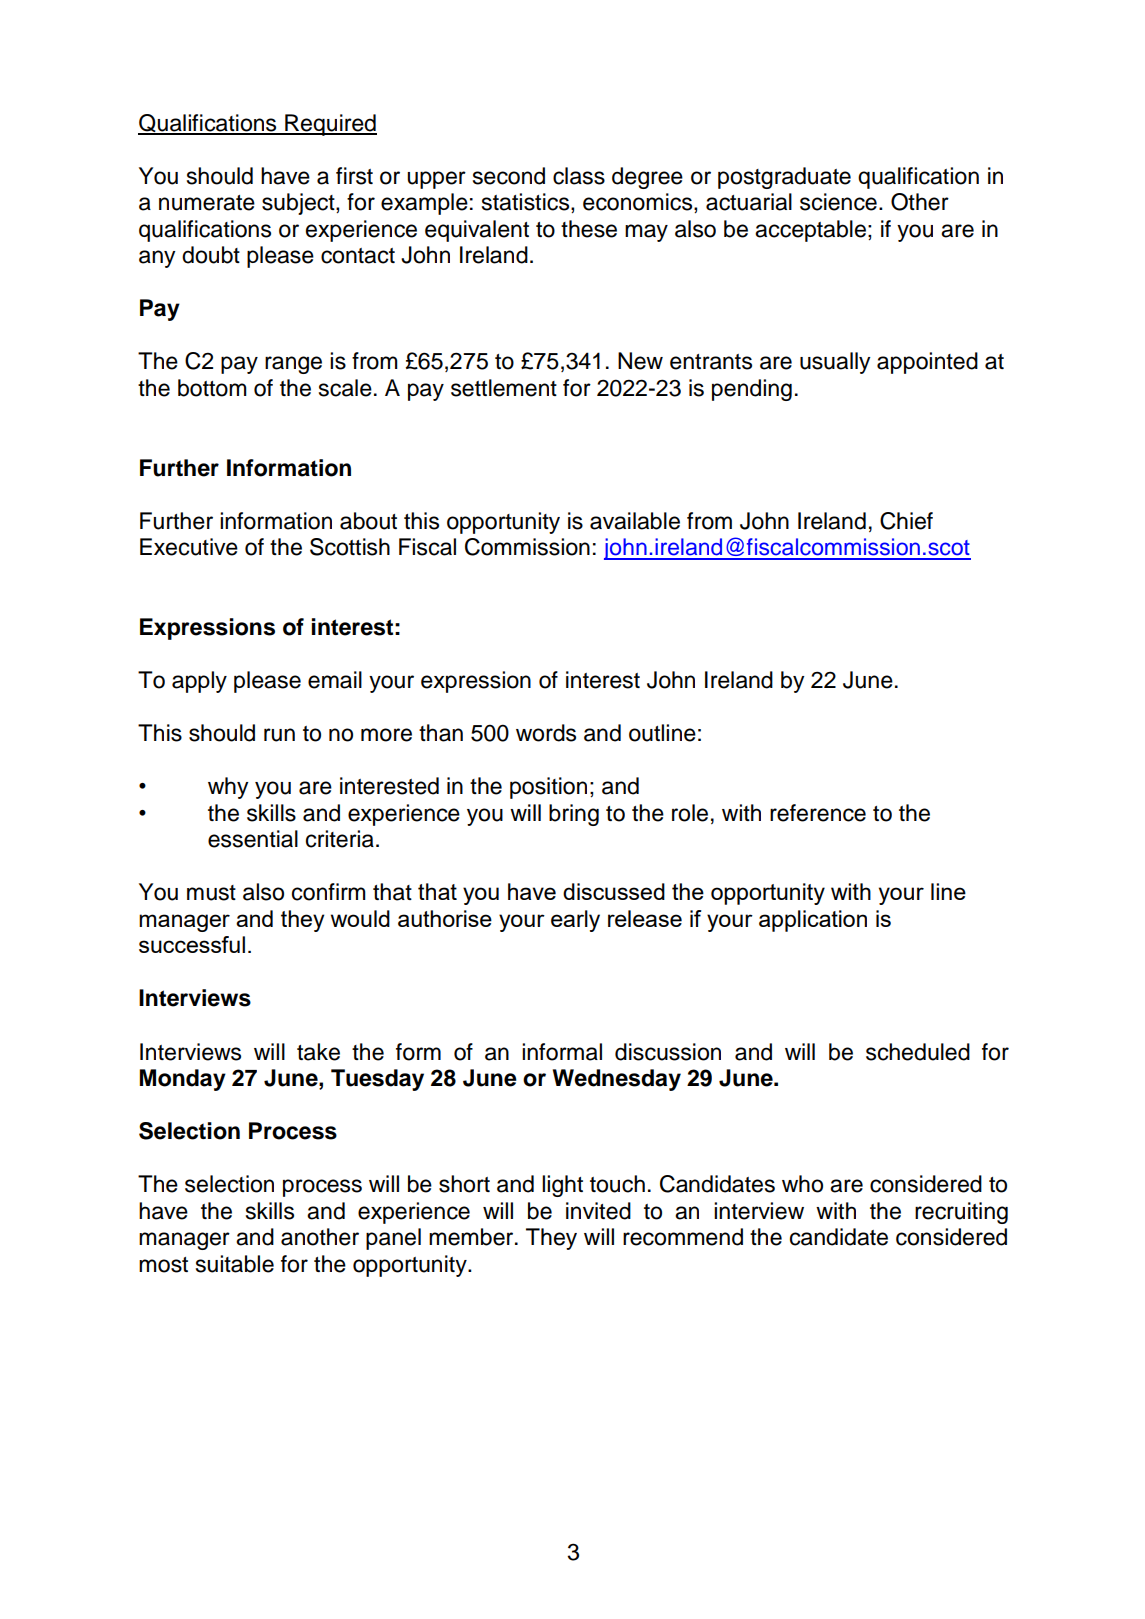 The width and height of the screenshot is (1145, 1619). I want to click on Executive, so click(189, 547).
